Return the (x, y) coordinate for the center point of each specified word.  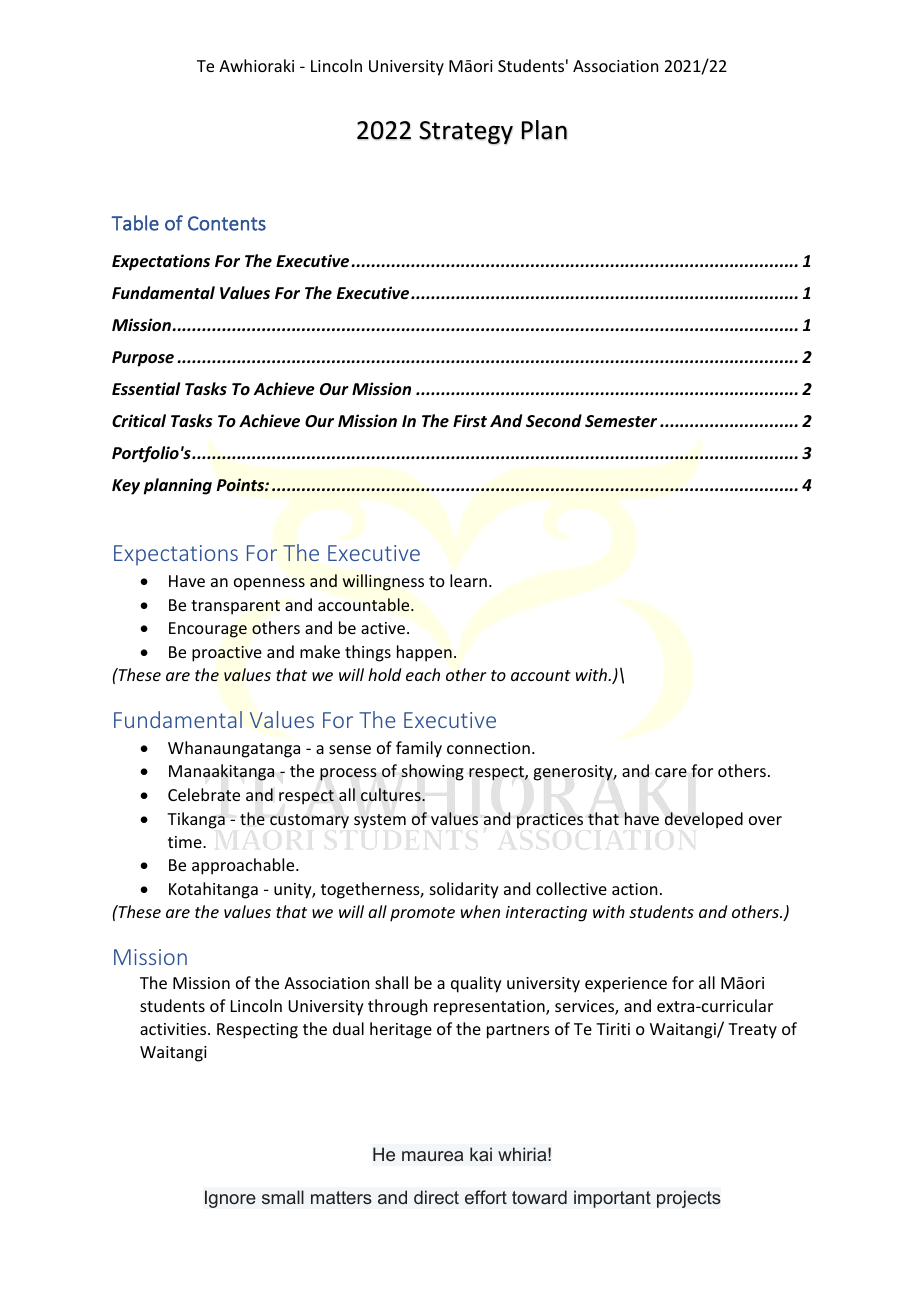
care (671, 773)
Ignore (230, 1199)
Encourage (208, 630)
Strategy (466, 132)
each (423, 674)
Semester (621, 421)
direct (436, 1197)
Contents (227, 223)
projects (689, 1199)
